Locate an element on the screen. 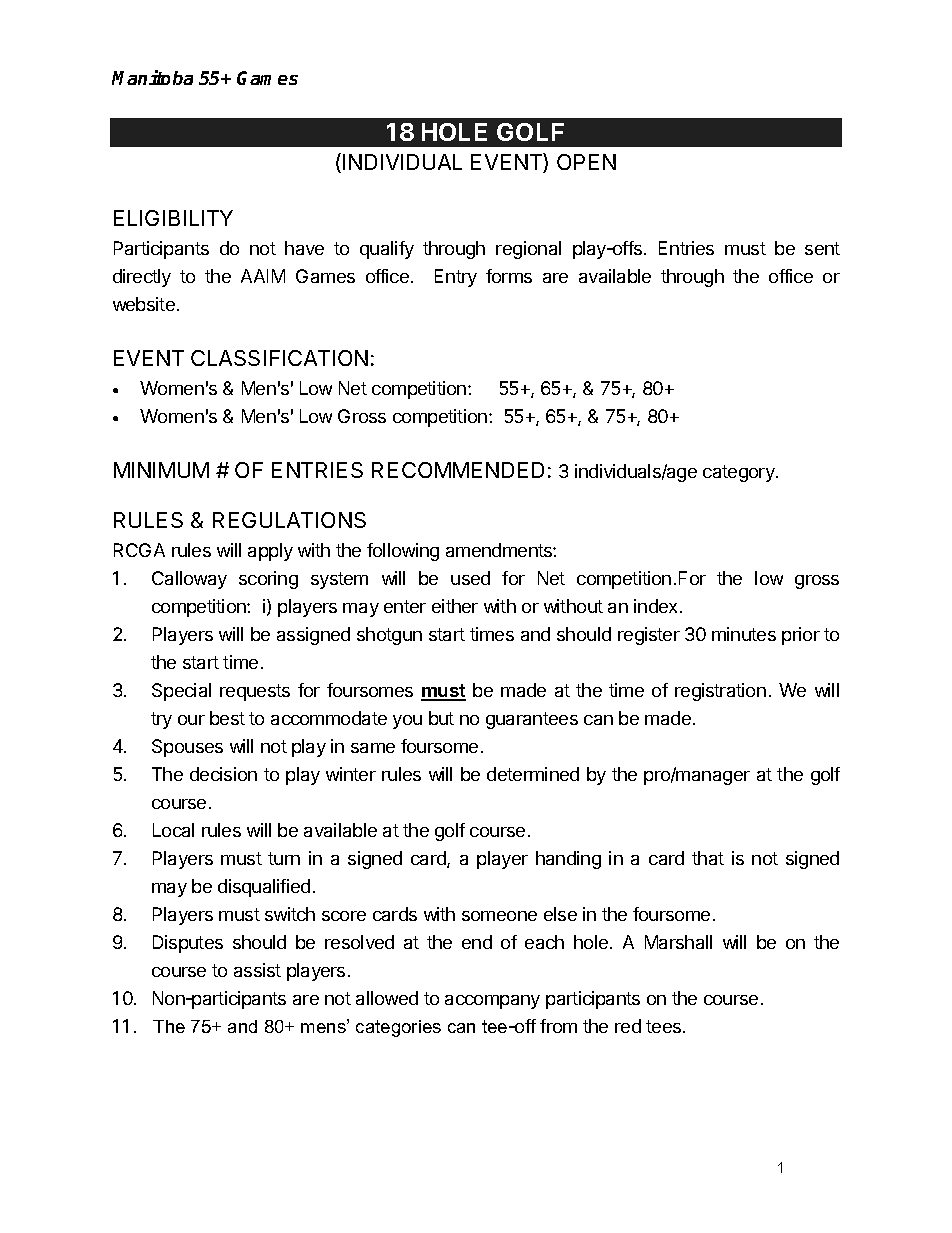 The height and width of the screenshot is (1233, 952). accompany is located at coordinates (492, 1002).
